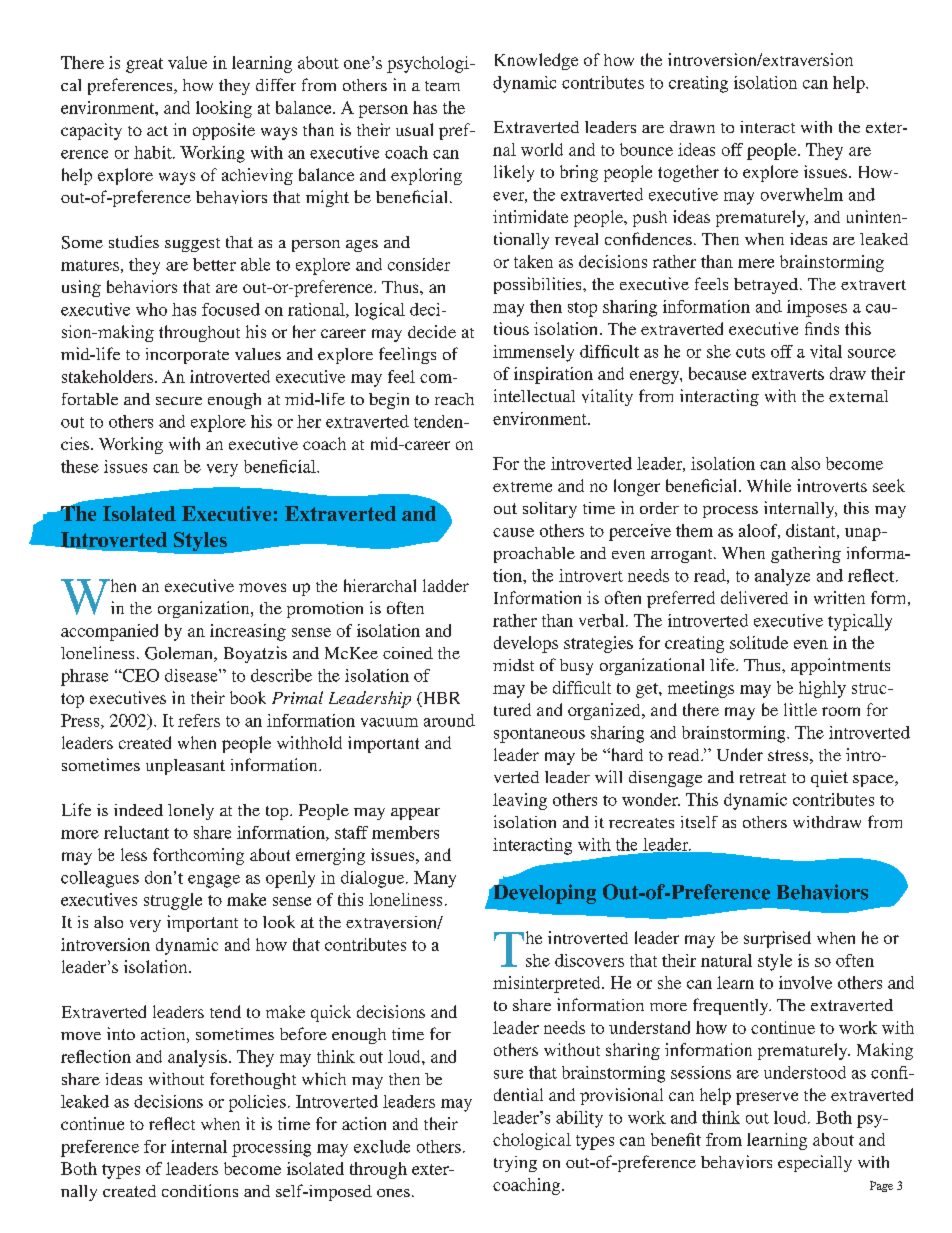  Describe the element at coordinates (515, 1164) in the screenshot. I see `trying` at that location.
